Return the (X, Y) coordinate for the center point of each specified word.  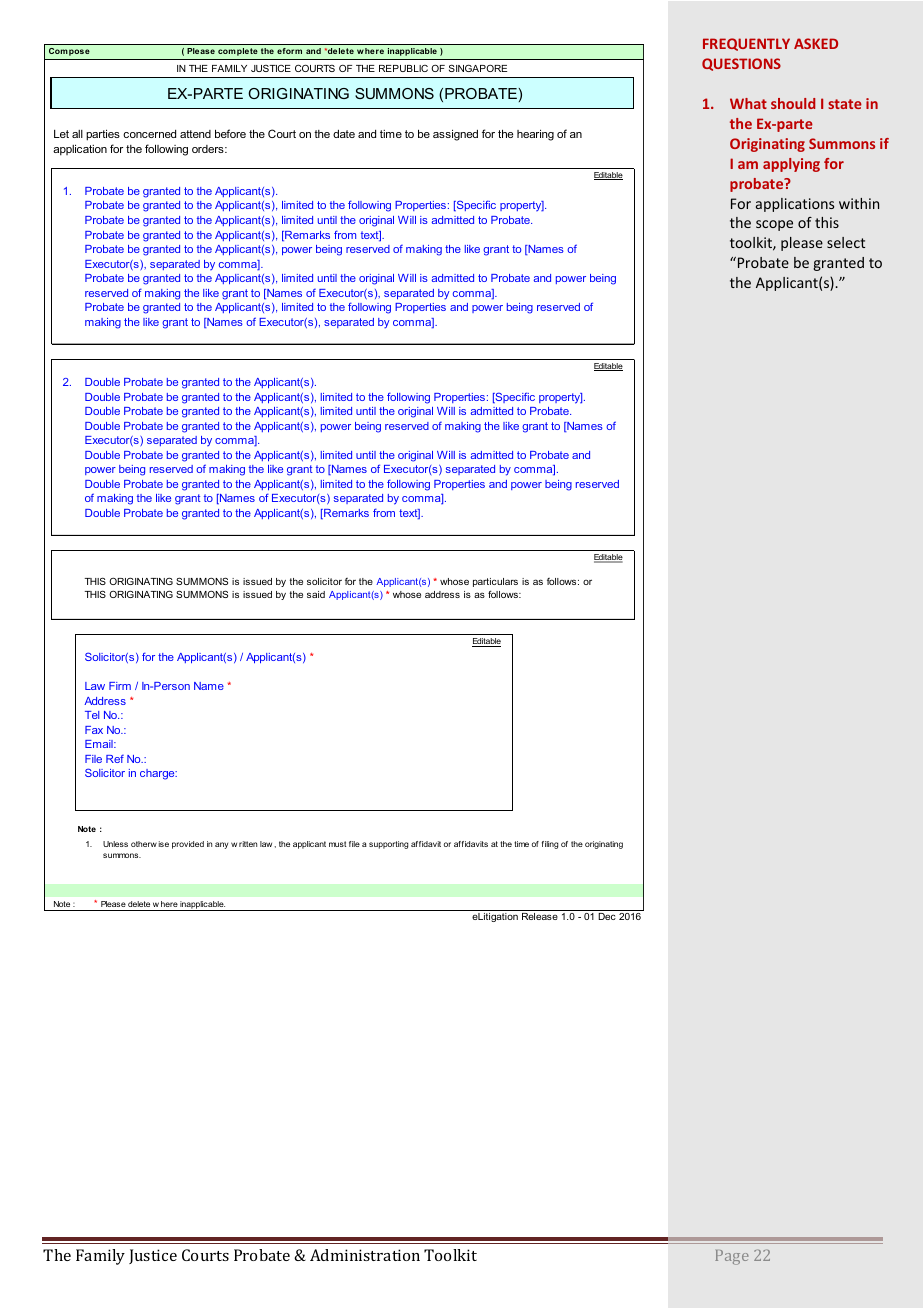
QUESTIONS (741, 64)
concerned (149, 134)
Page (732, 1257)
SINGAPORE (478, 68)
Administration (365, 1255)
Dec (607, 916)
